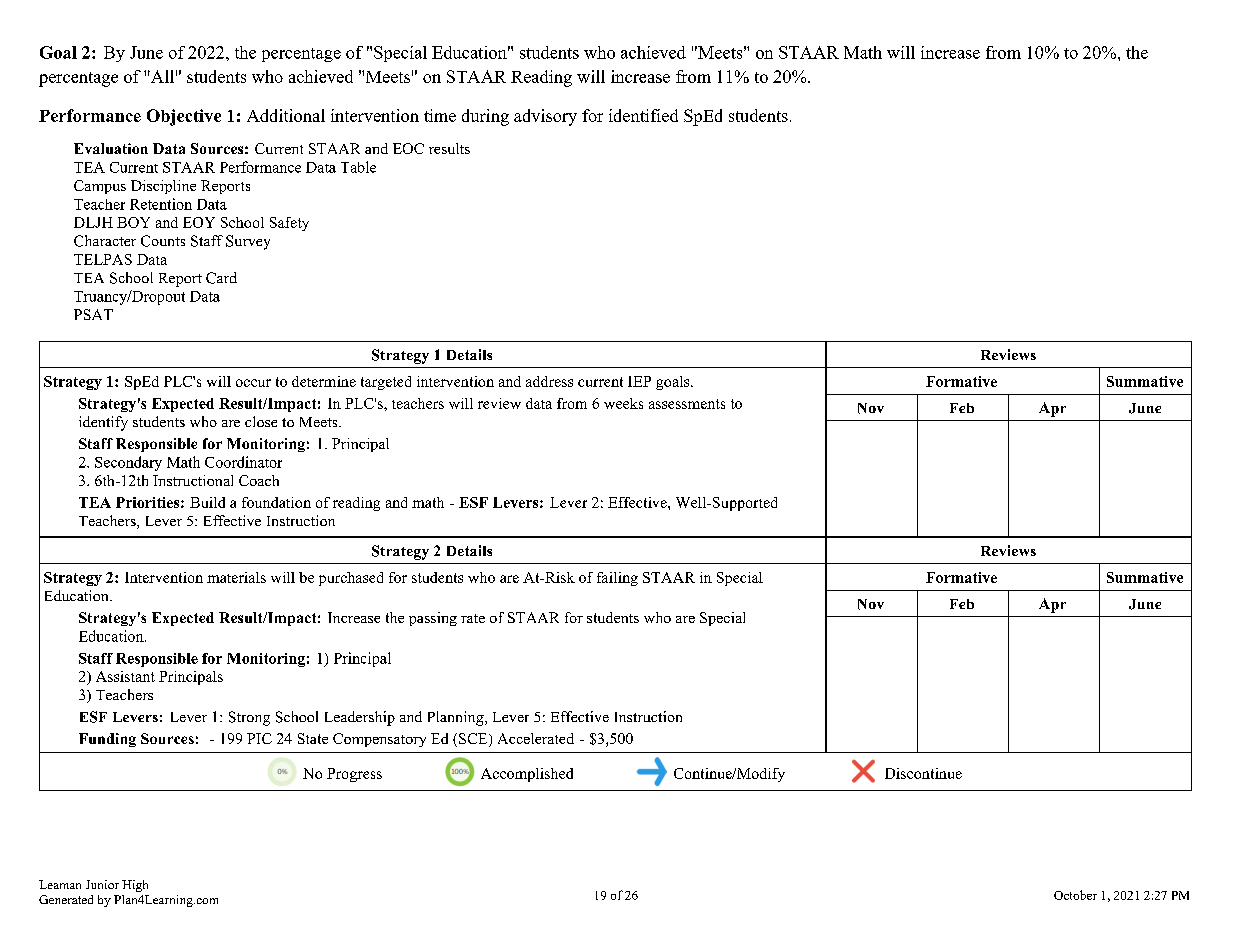  I want to click on assessments, so click(687, 404).
